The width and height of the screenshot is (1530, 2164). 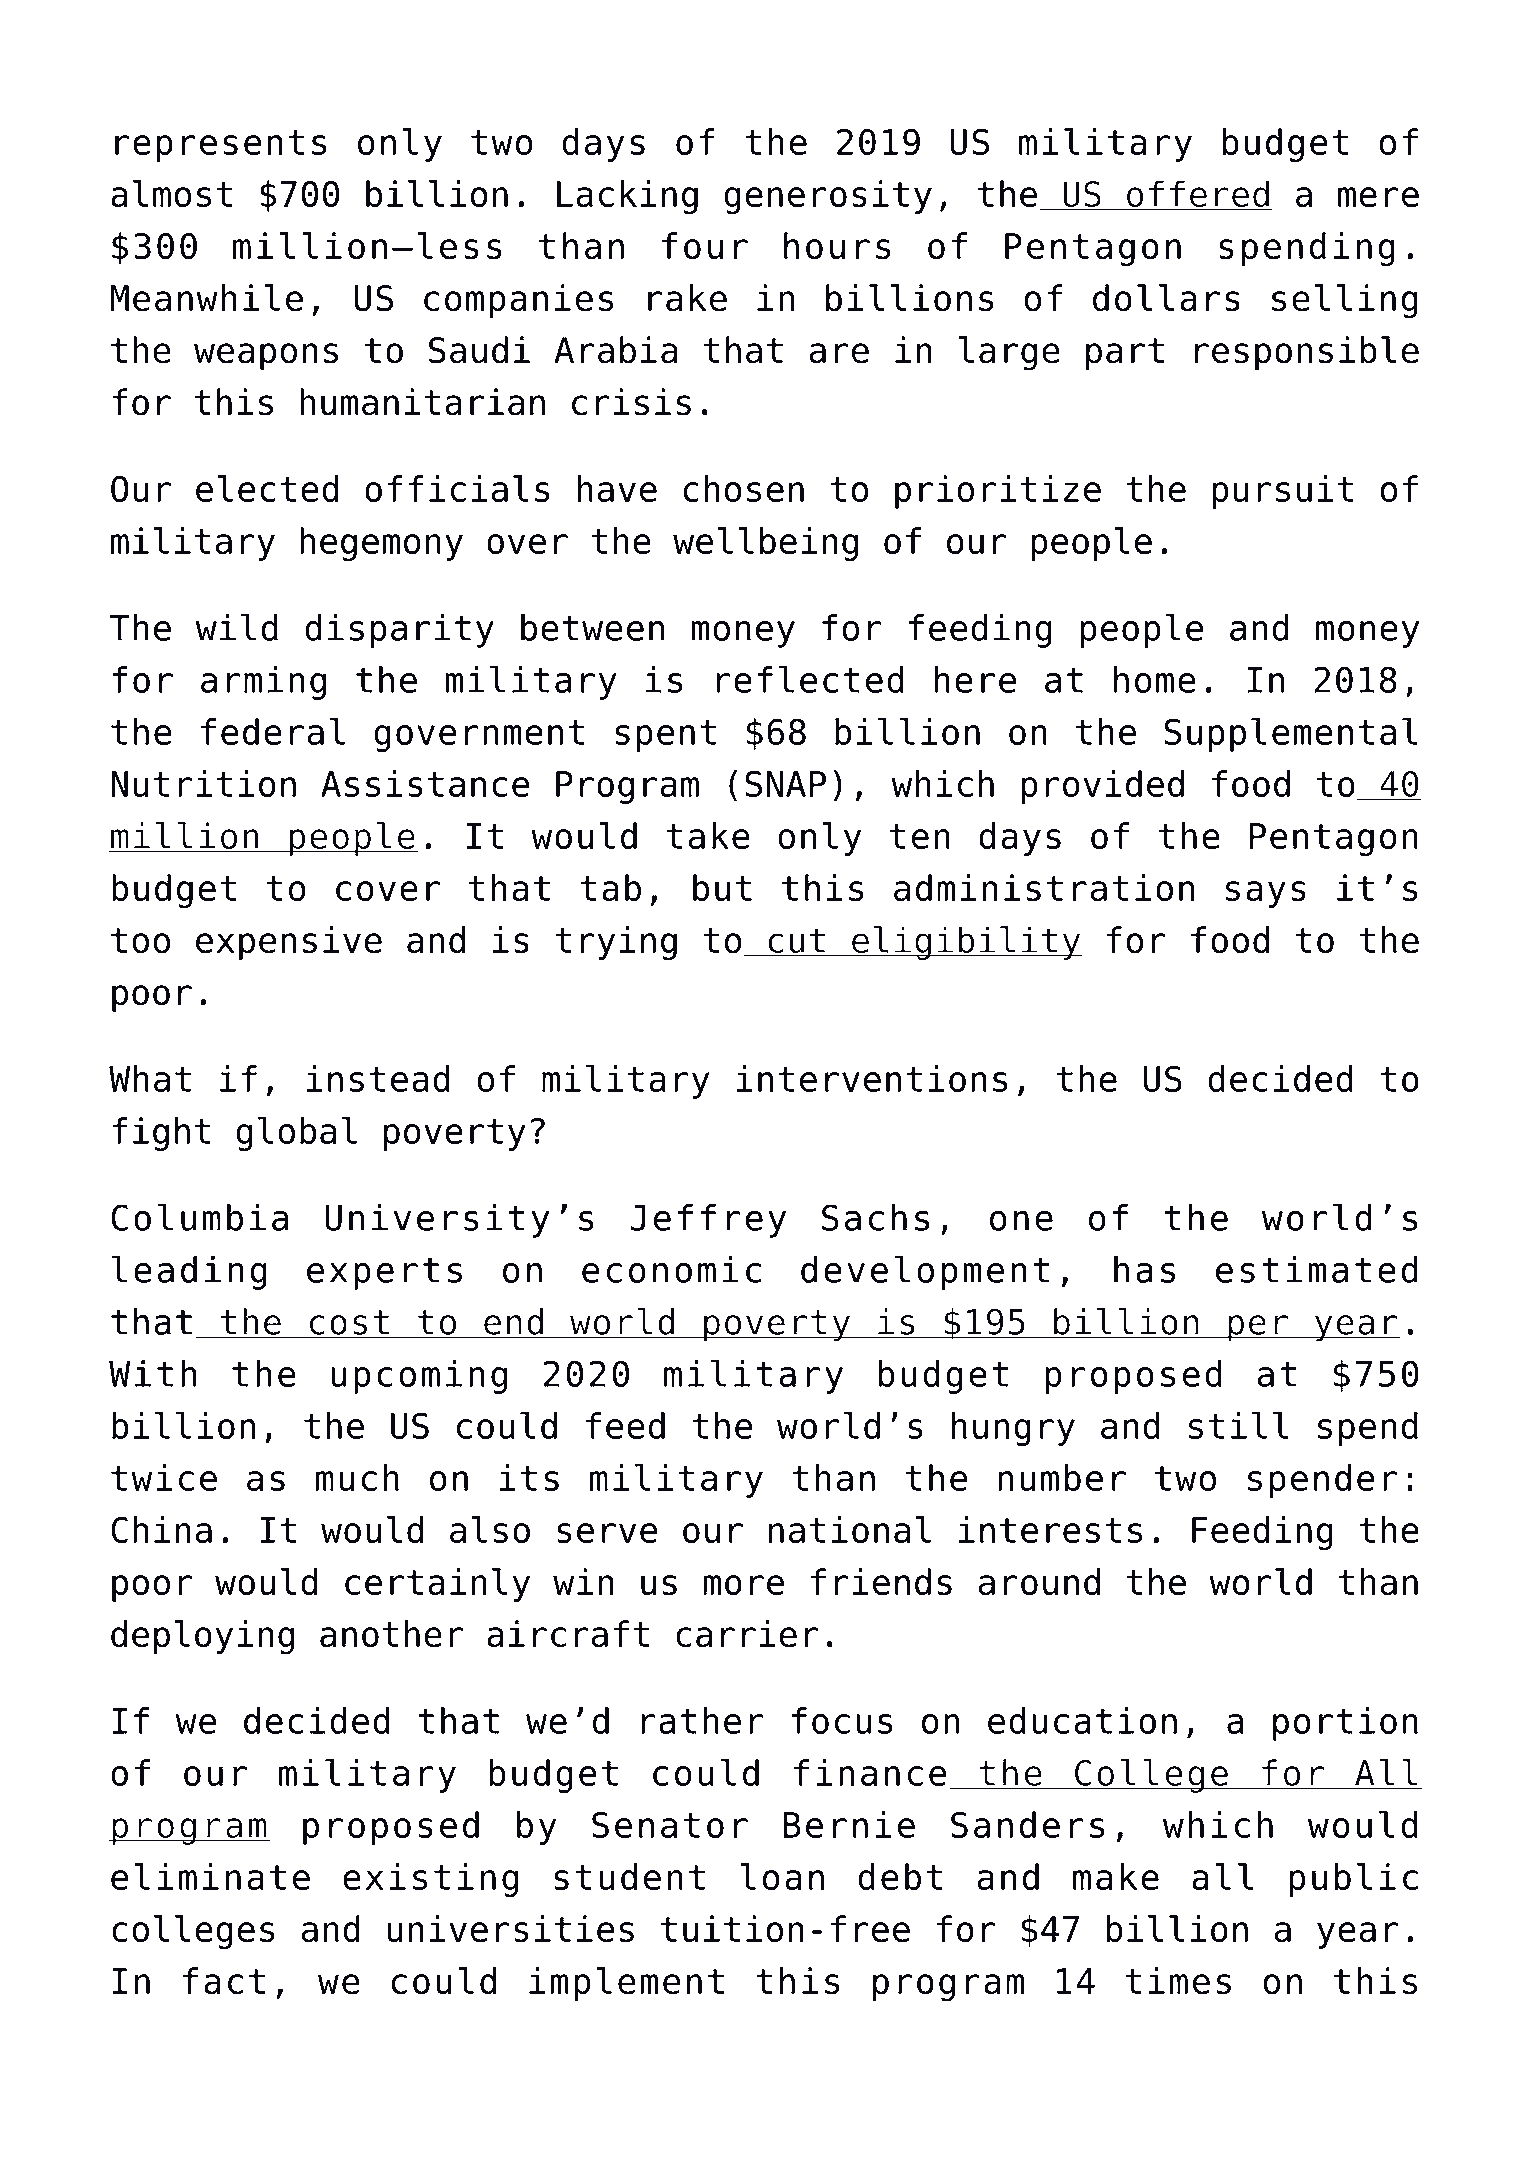 What do you see at coordinates (1198, 195) in the screenshot?
I see `offered` at bounding box center [1198, 195].
